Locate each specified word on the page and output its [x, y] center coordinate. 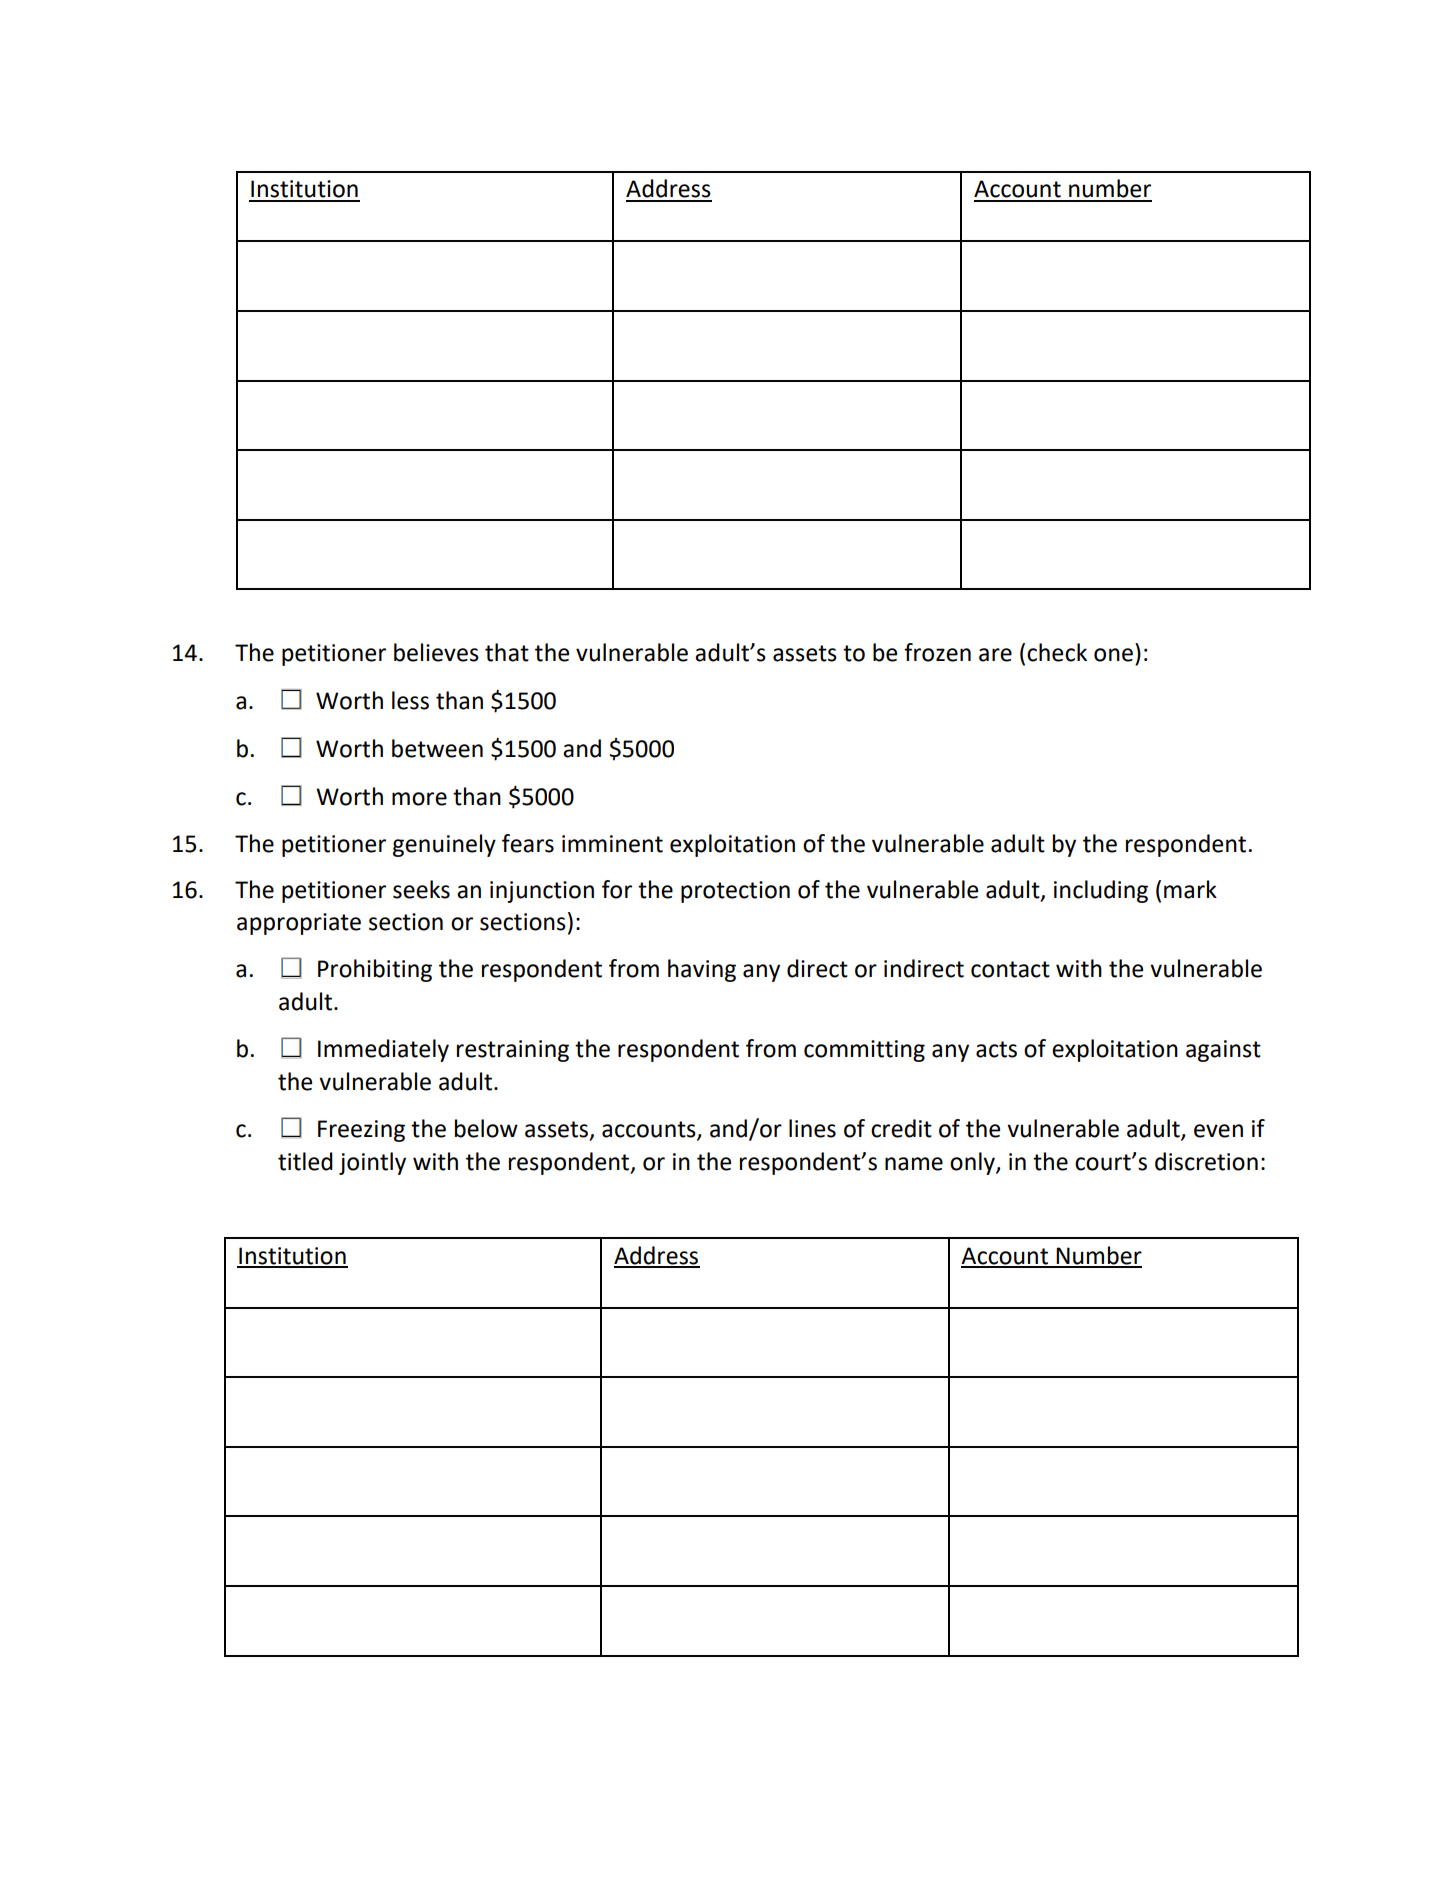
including [1101, 891]
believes [436, 652]
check [1057, 652]
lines [812, 1128]
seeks [421, 889]
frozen [937, 652]
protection [735, 892]
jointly [372, 1163]
